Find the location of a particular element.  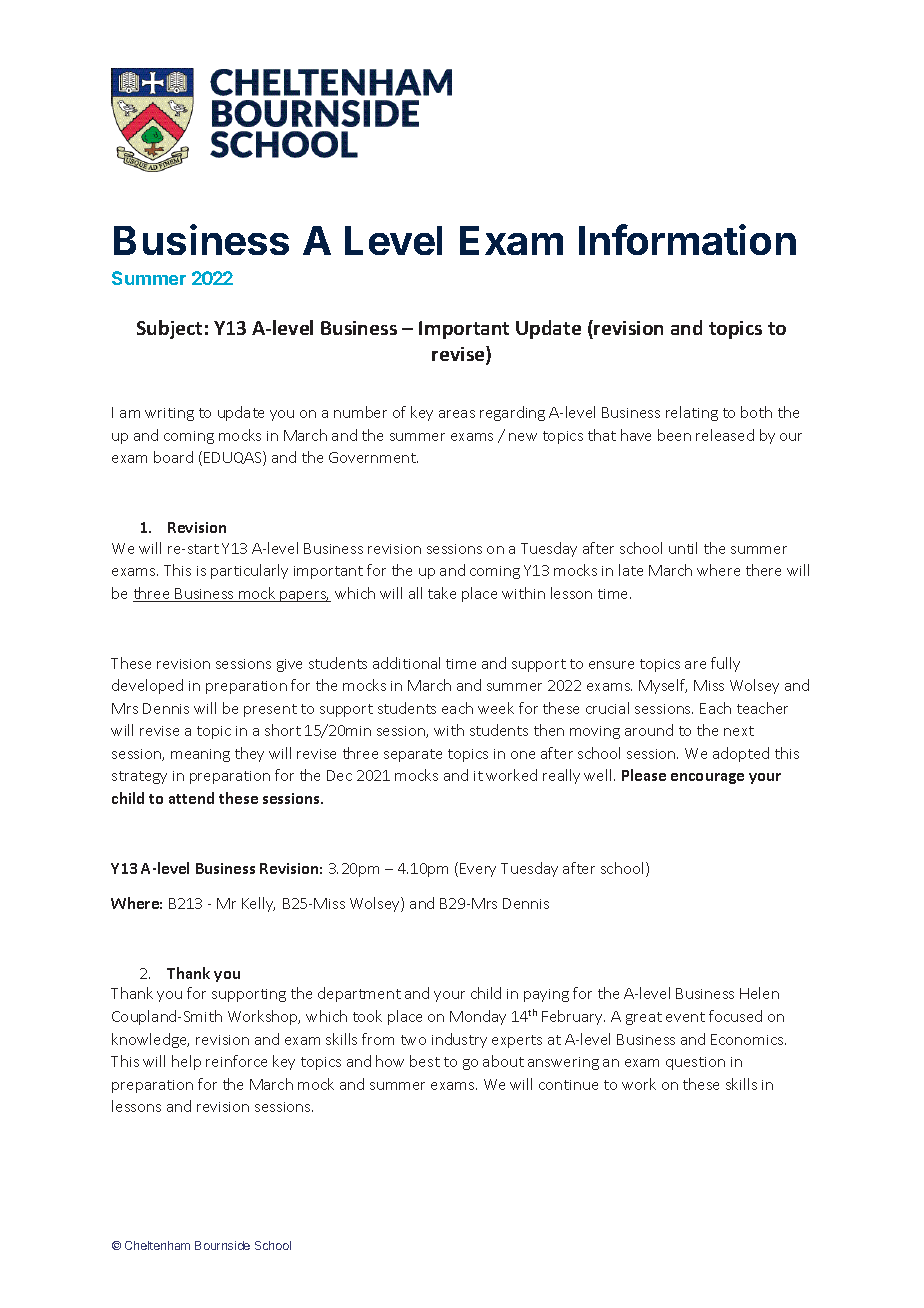

Information is located at coordinates (687, 239).
